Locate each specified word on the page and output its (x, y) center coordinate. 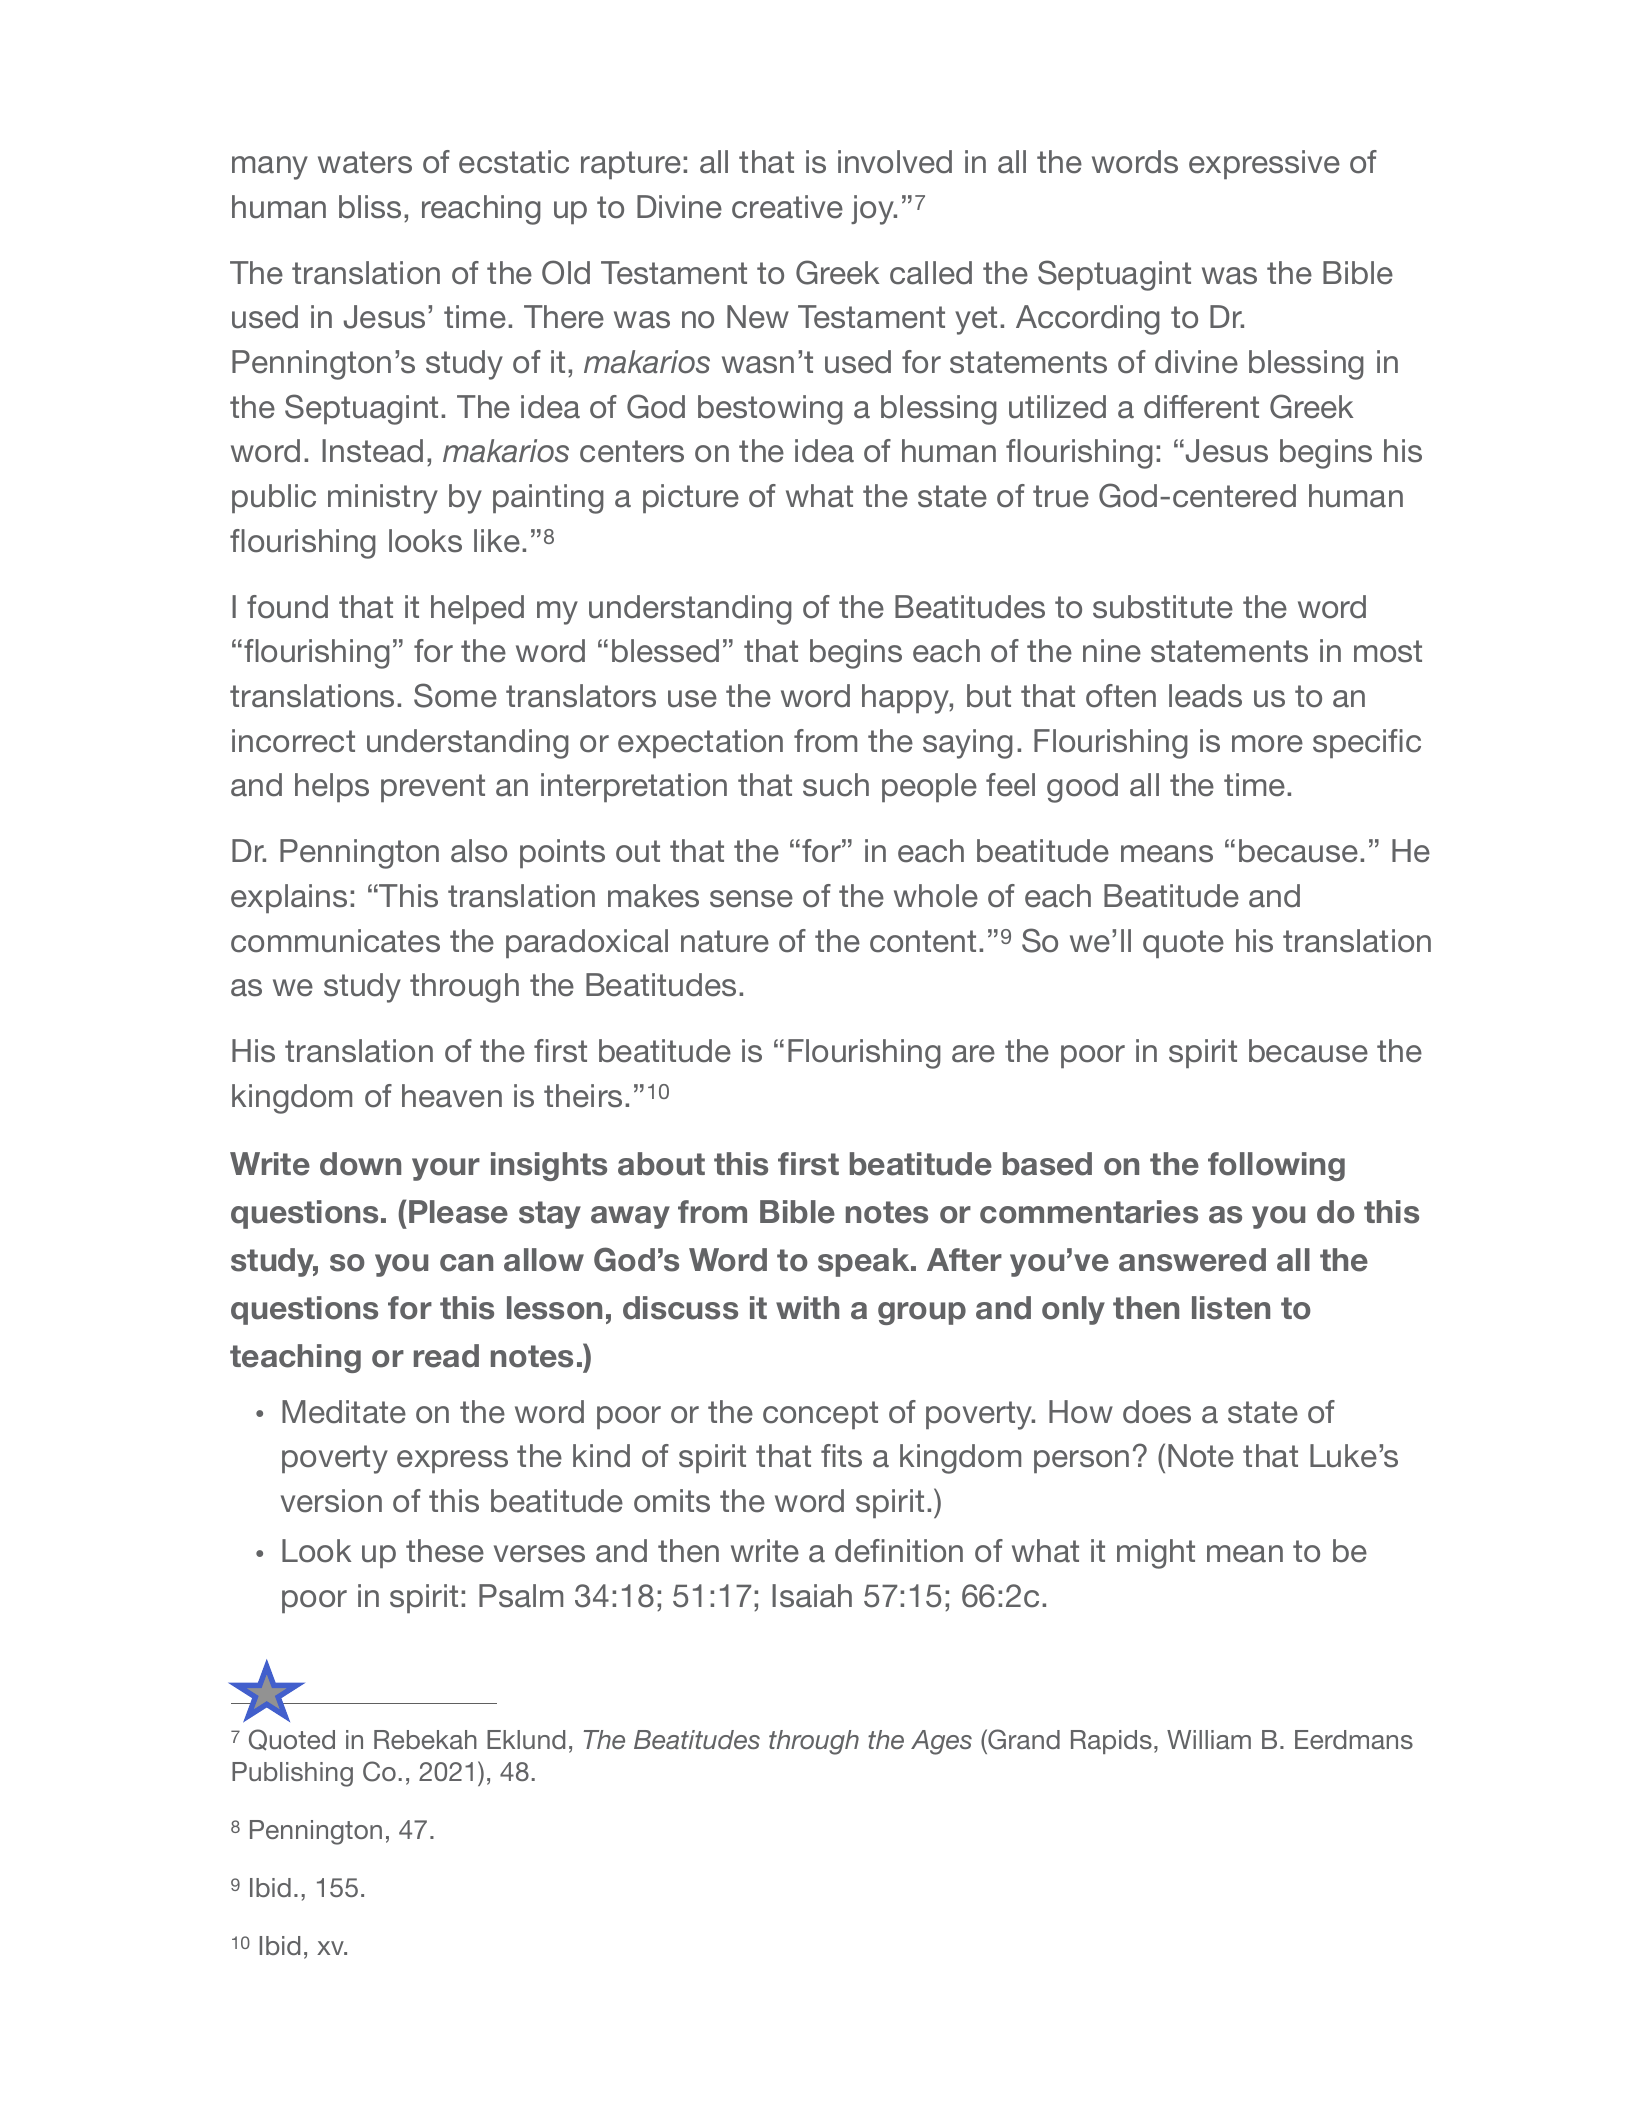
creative (787, 207)
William (1209, 1739)
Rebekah (425, 1739)
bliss (370, 207)
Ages (941, 1742)
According (1088, 320)
